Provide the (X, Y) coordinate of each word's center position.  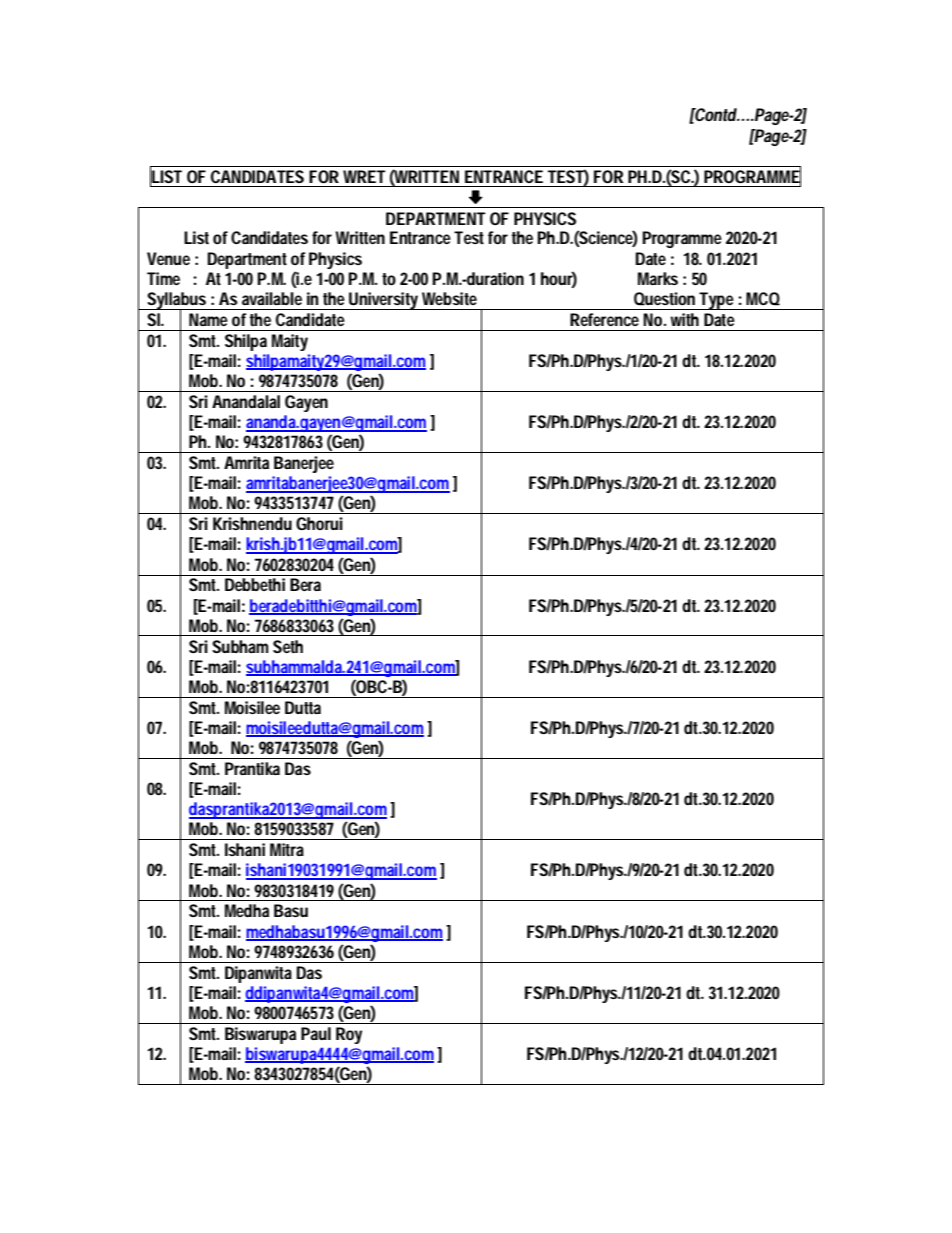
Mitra (287, 849)
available (272, 298)
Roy (349, 1035)
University (384, 301)
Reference (604, 319)
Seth (288, 646)
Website (449, 298)
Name (208, 319)
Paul (316, 1033)
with (684, 319)
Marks (658, 278)
